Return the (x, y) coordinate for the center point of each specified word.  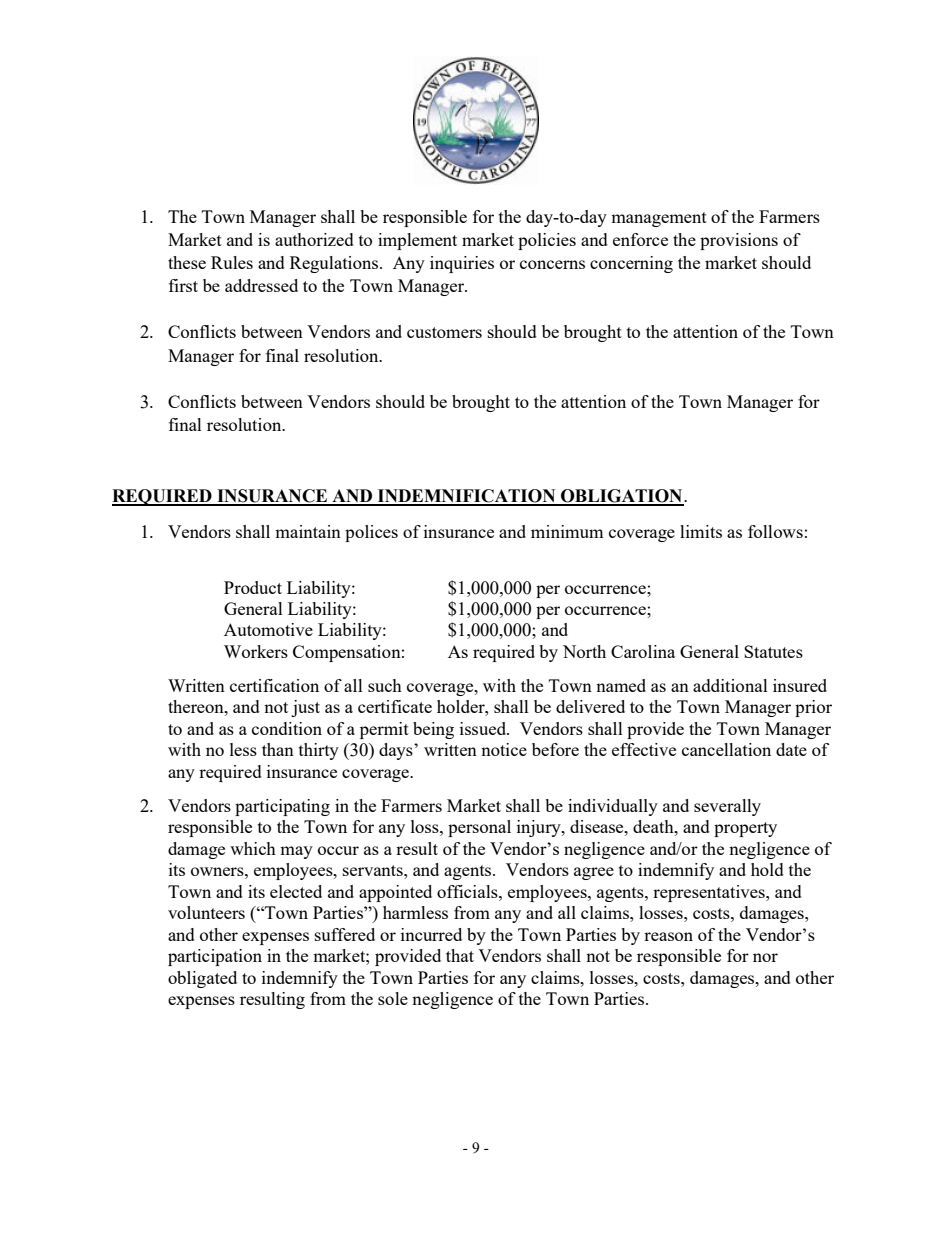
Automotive (268, 629)
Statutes (773, 651)
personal (479, 828)
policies (547, 241)
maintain (308, 531)
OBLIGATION (622, 497)
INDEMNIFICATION (466, 497)
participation (215, 957)
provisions (739, 241)
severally (727, 807)
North (584, 651)
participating (282, 807)
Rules (232, 262)
